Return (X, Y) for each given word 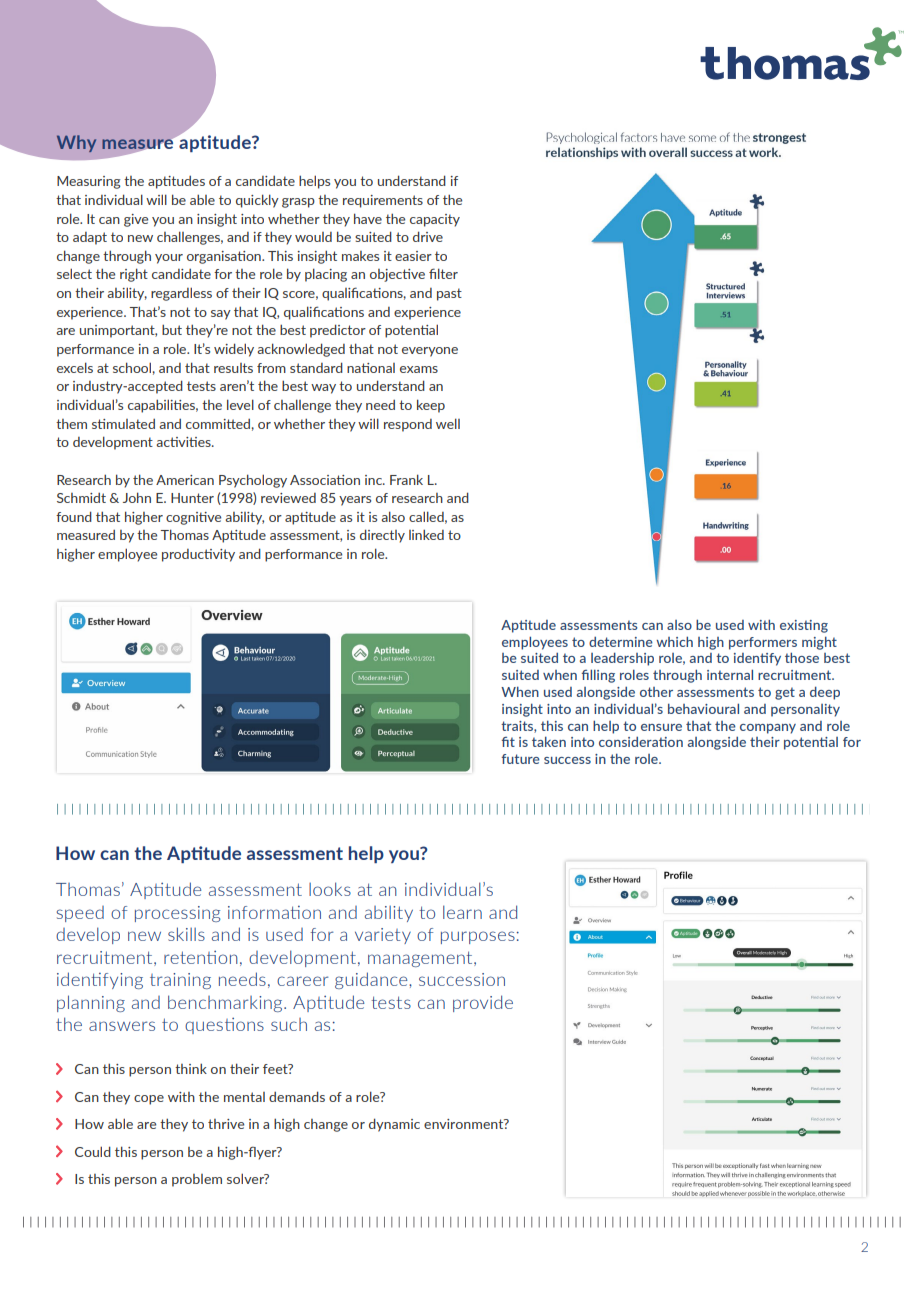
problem (197, 1180)
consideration (641, 742)
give (136, 220)
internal (730, 674)
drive (428, 236)
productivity (198, 555)
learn (462, 912)
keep (431, 406)
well (448, 423)
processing (178, 914)
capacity (435, 220)
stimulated (123, 423)
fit (508, 742)
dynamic (394, 1125)
